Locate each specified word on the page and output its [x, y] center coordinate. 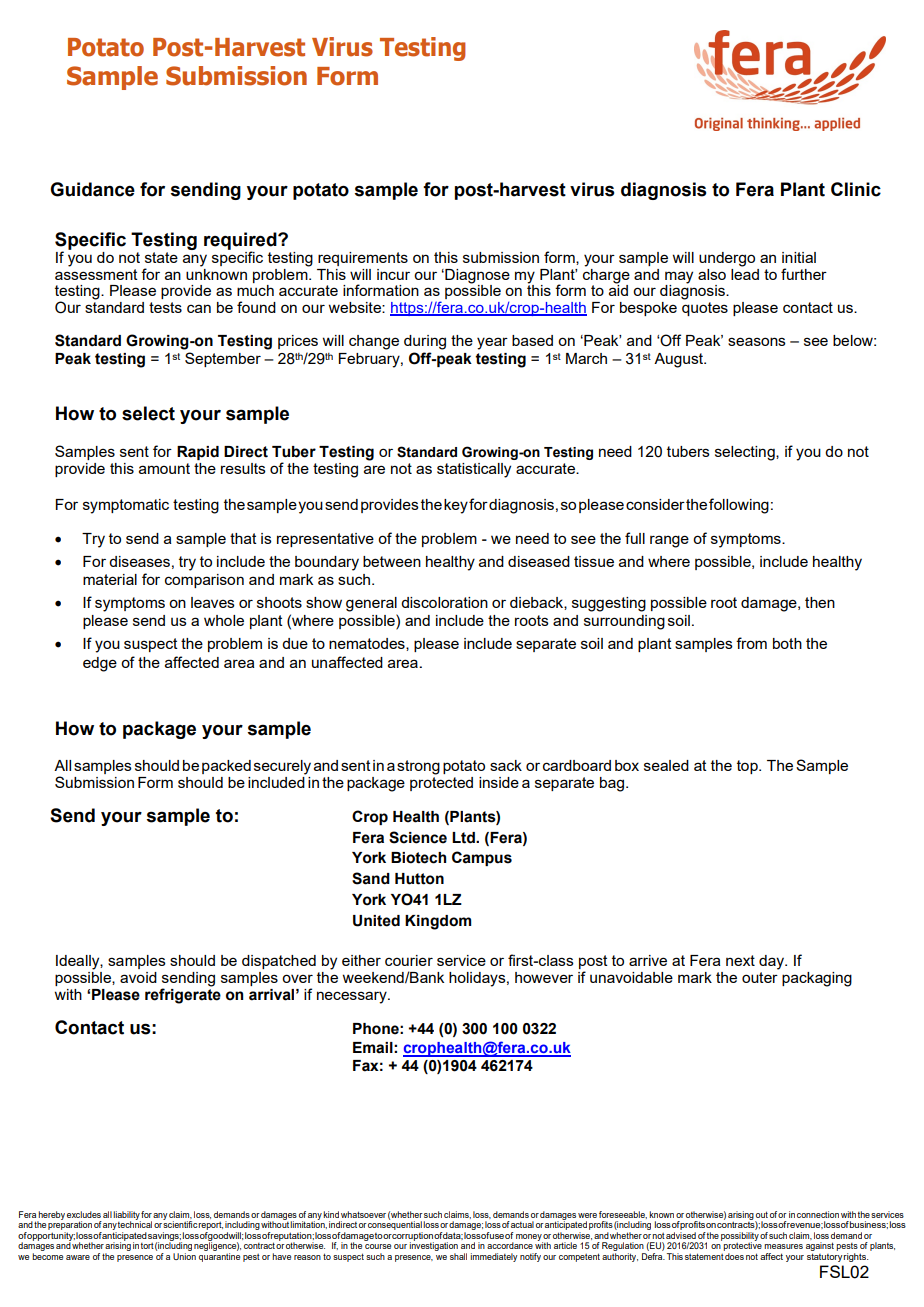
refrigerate [183, 995]
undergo [727, 259]
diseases [139, 561]
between [392, 561]
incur [393, 274]
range [669, 541]
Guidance [92, 189]
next [740, 960]
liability [127, 1216]
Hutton [419, 879]
